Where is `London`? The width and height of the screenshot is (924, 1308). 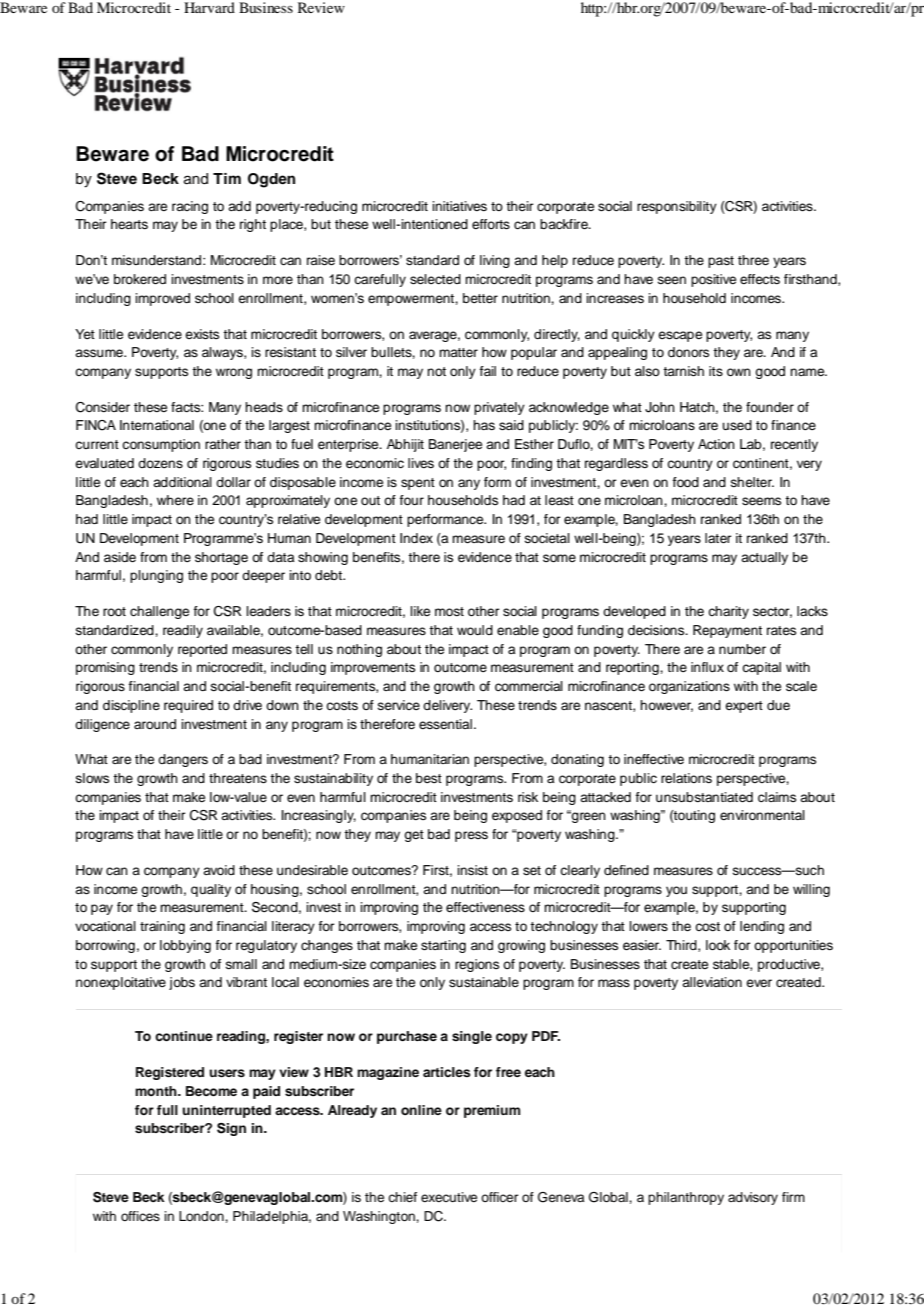 London is located at coordinates (202, 1216).
